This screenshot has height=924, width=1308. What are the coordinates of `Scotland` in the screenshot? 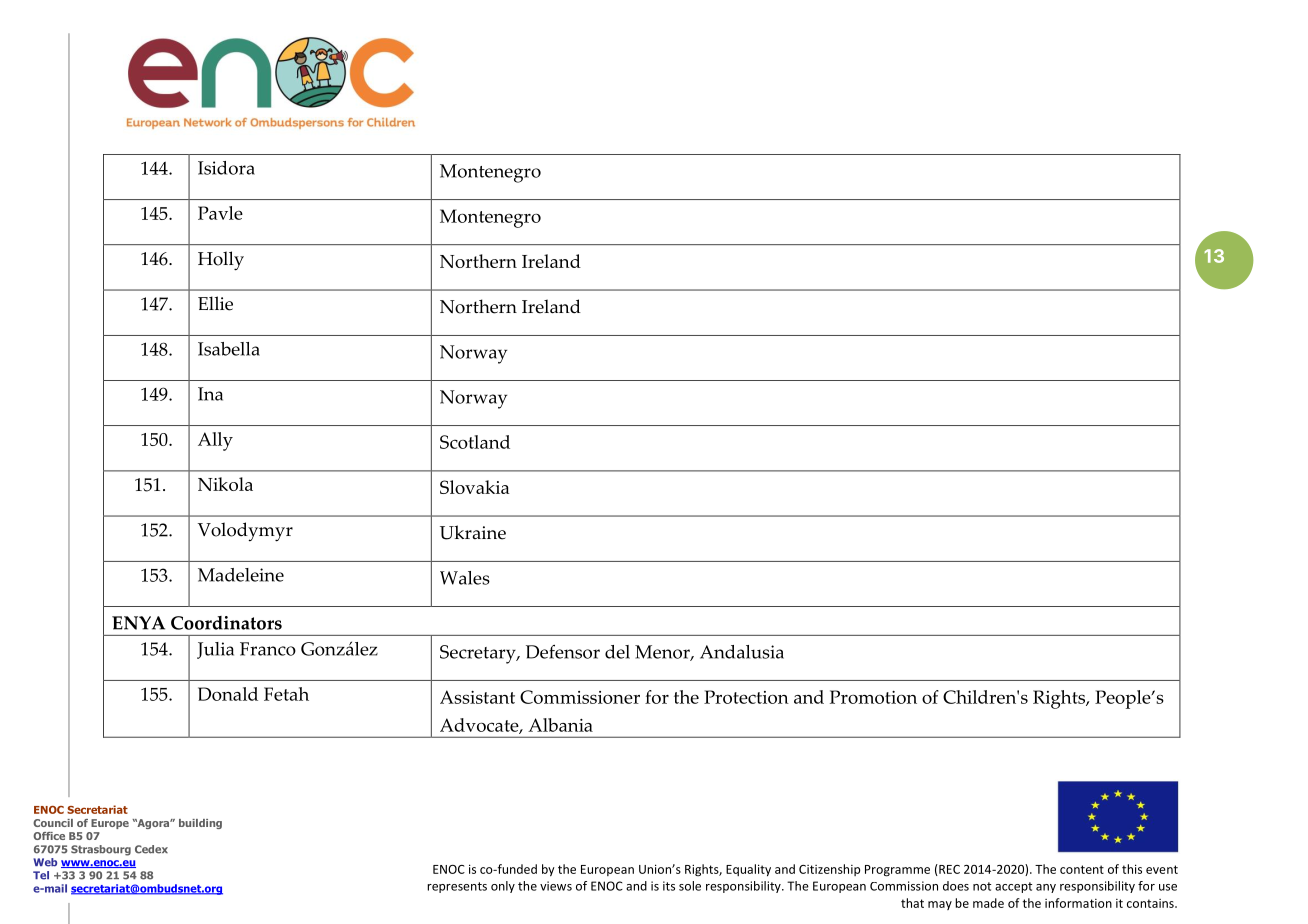 It's located at (475, 442).
